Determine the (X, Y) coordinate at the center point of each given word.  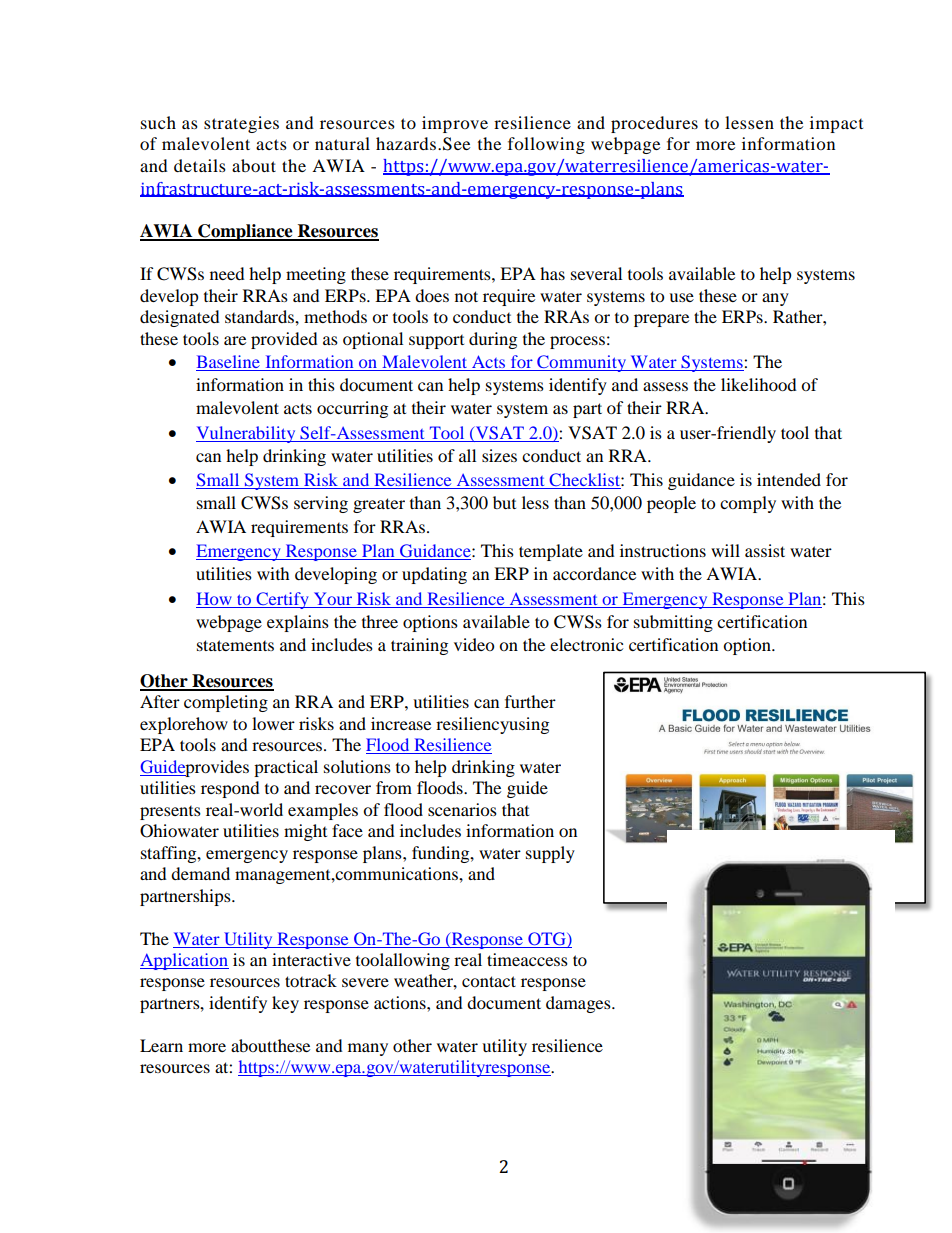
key (285, 1004)
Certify (282, 600)
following (546, 145)
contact (489, 981)
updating (434, 575)
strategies (241, 124)
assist (765, 550)
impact (836, 124)
